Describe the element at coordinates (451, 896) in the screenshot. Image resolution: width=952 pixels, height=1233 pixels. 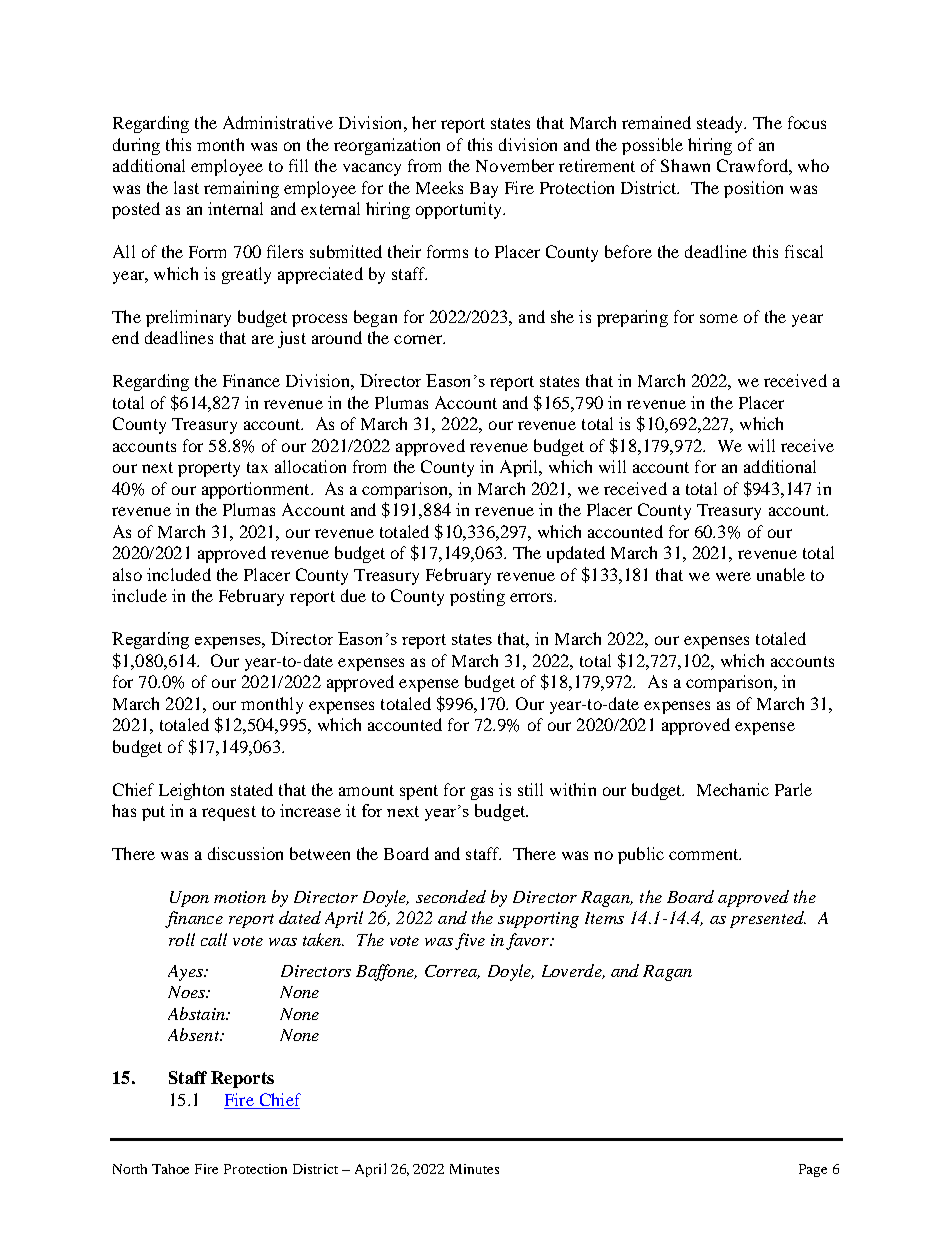
I see `seconded` at that location.
